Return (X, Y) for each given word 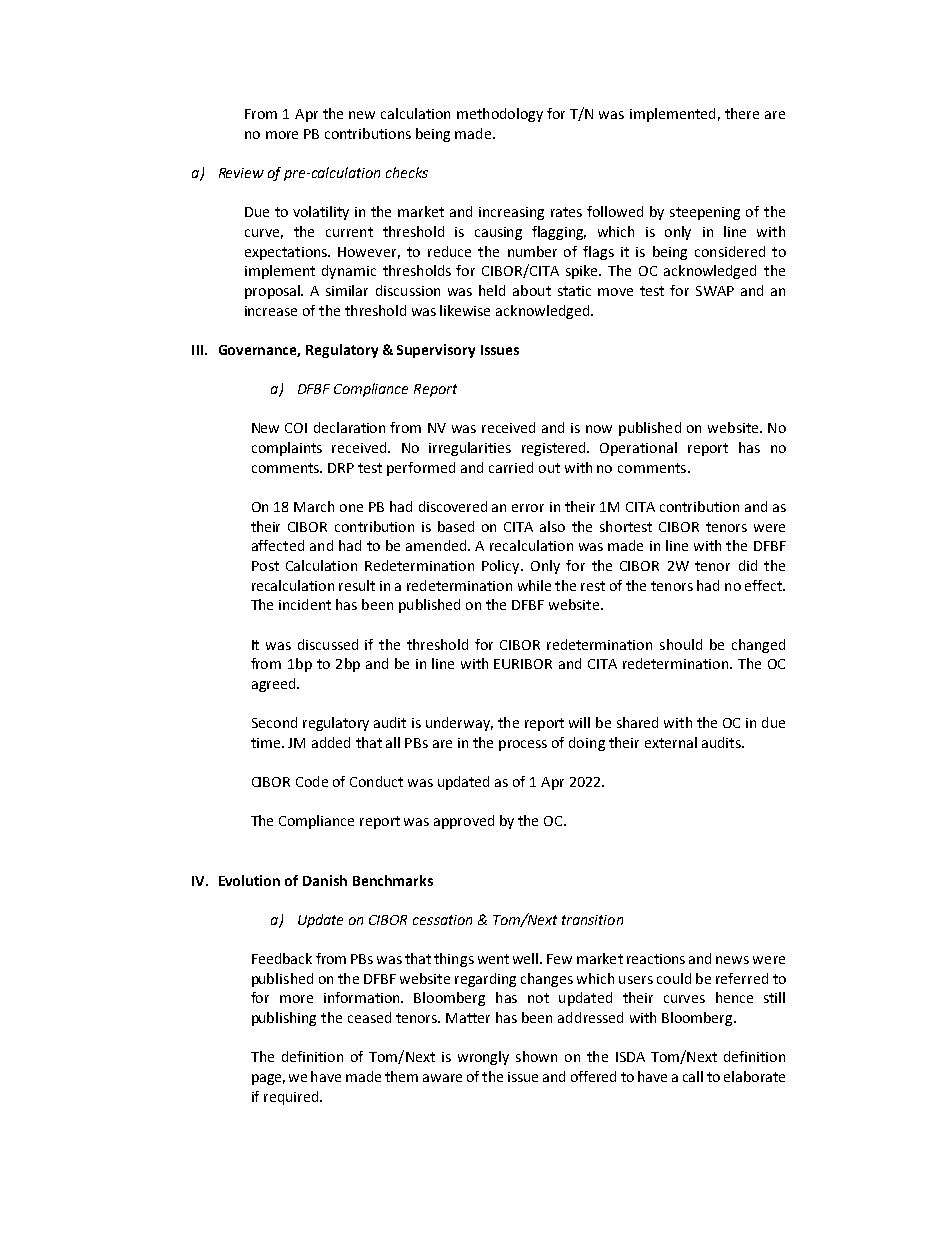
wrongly (483, 1058)
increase (271, 311)
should (681, 644)
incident (305, 604)
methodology (500, 115)
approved (464, 822)
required (292, 1098)
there (742, 113)
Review (241, 173)
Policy (502, 567)
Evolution (249, 880)
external (671, 742)
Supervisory (436, 351)
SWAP (715, 291)
